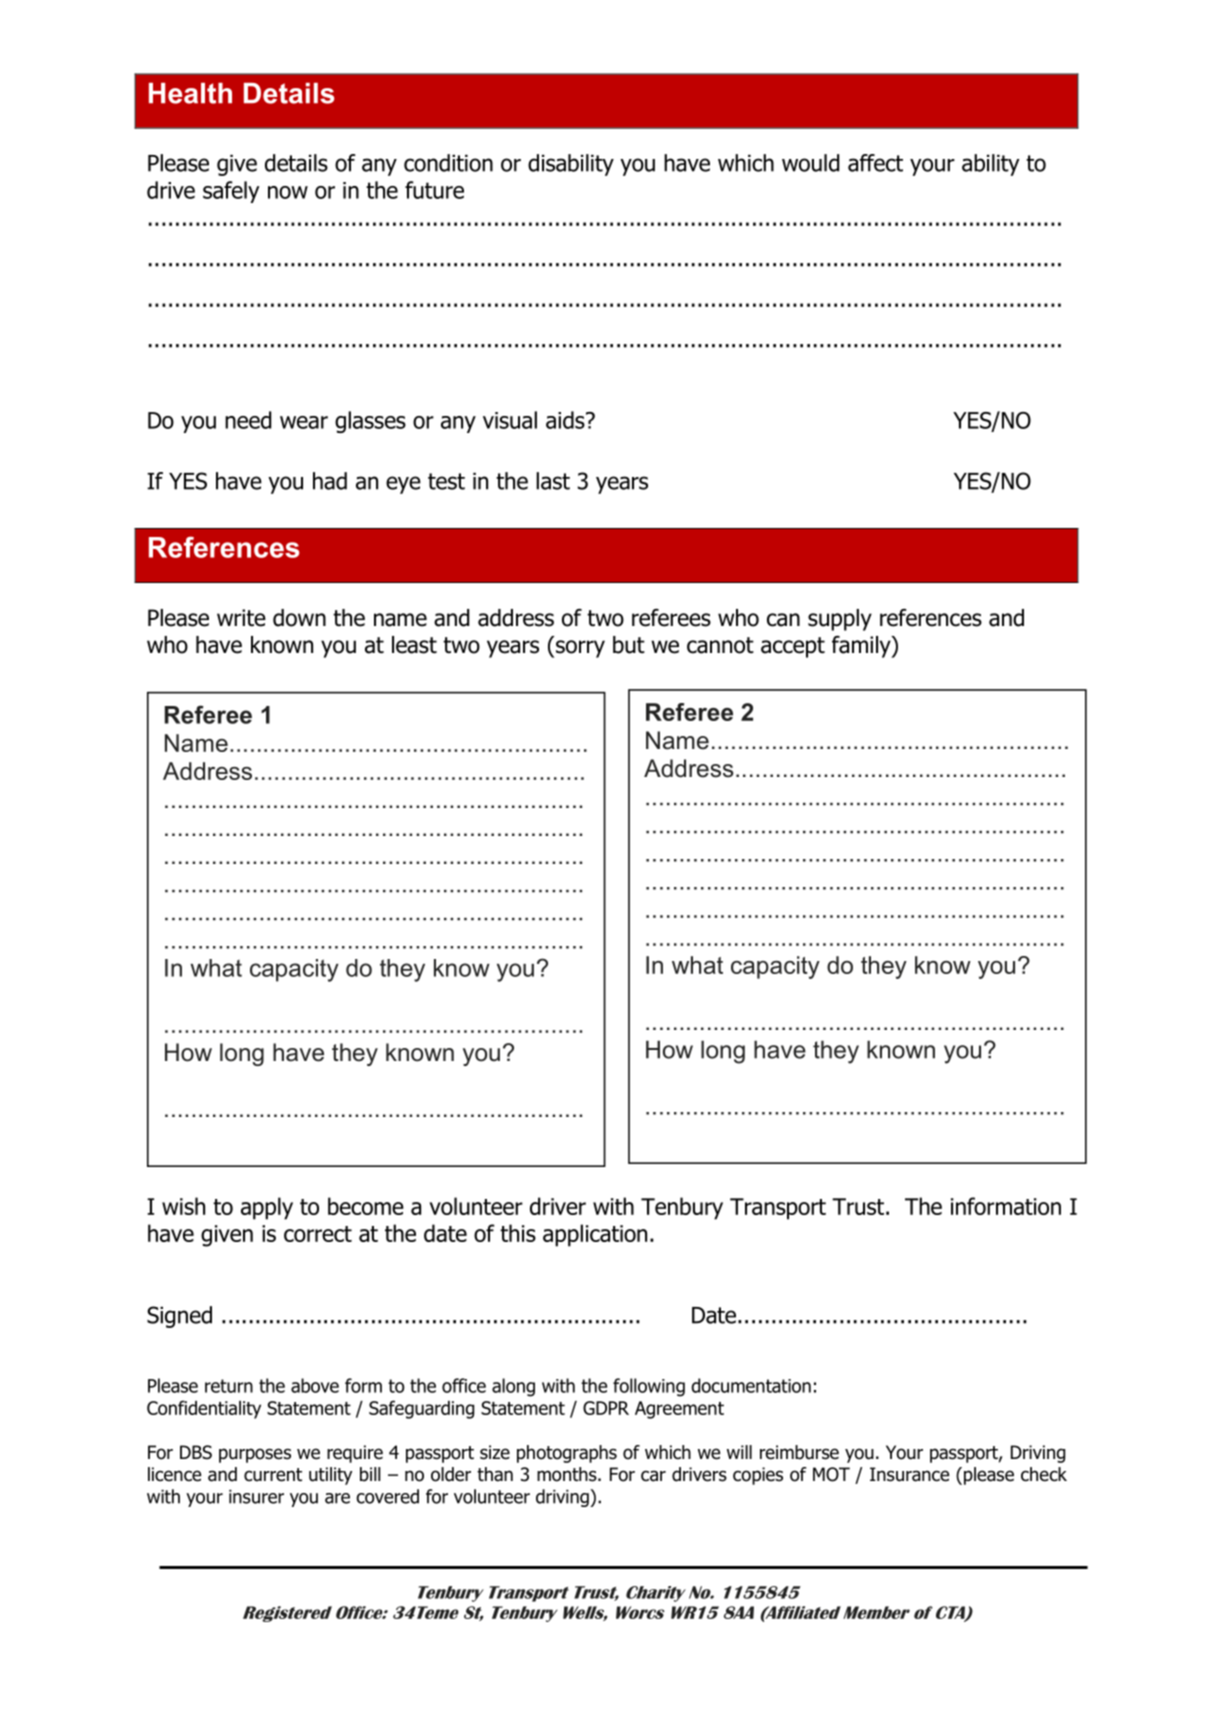  Describe the element at coordinates (299, 618) in the screenshot. I see `down` at that location.
